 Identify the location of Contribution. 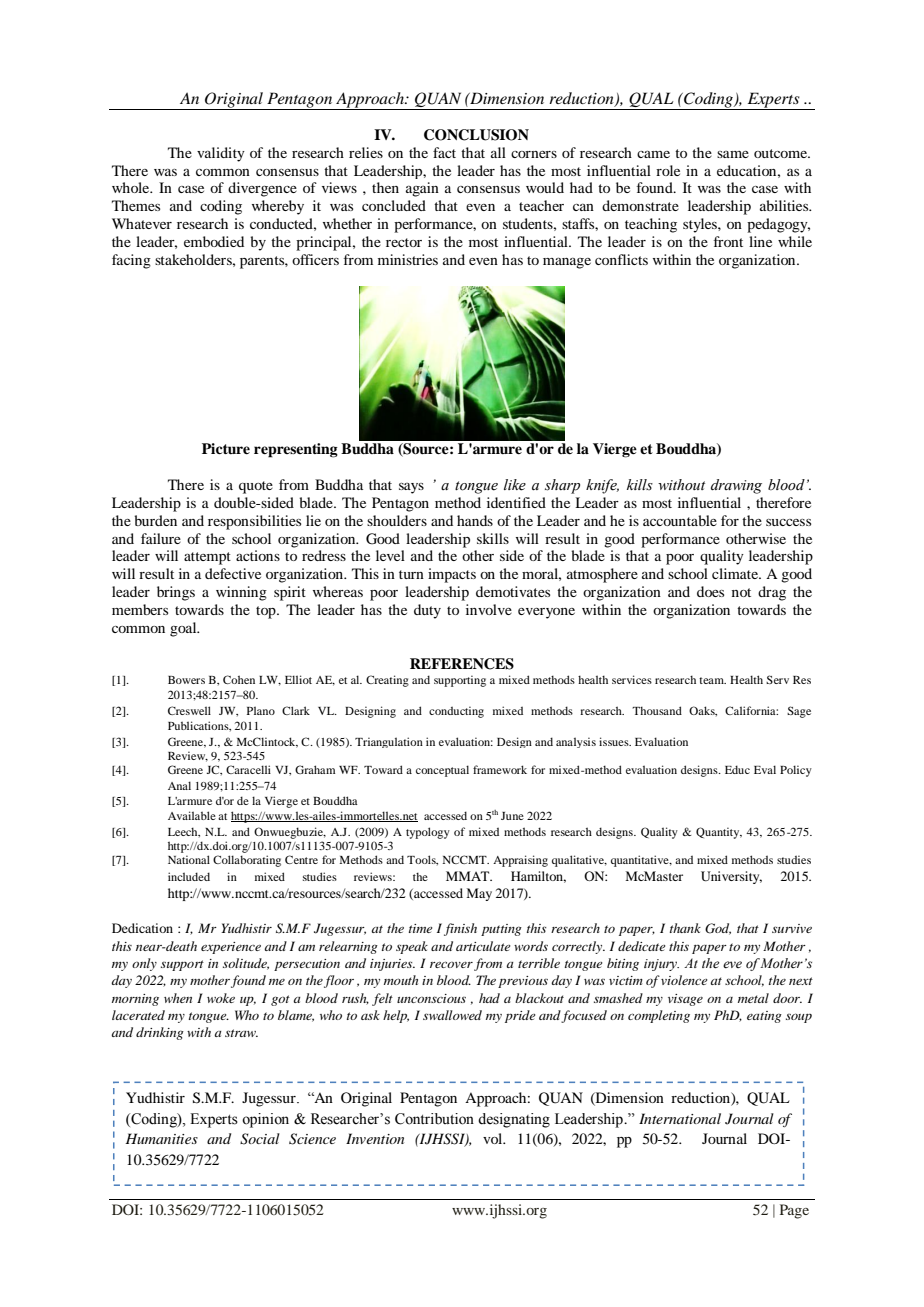
(434, 1119).
